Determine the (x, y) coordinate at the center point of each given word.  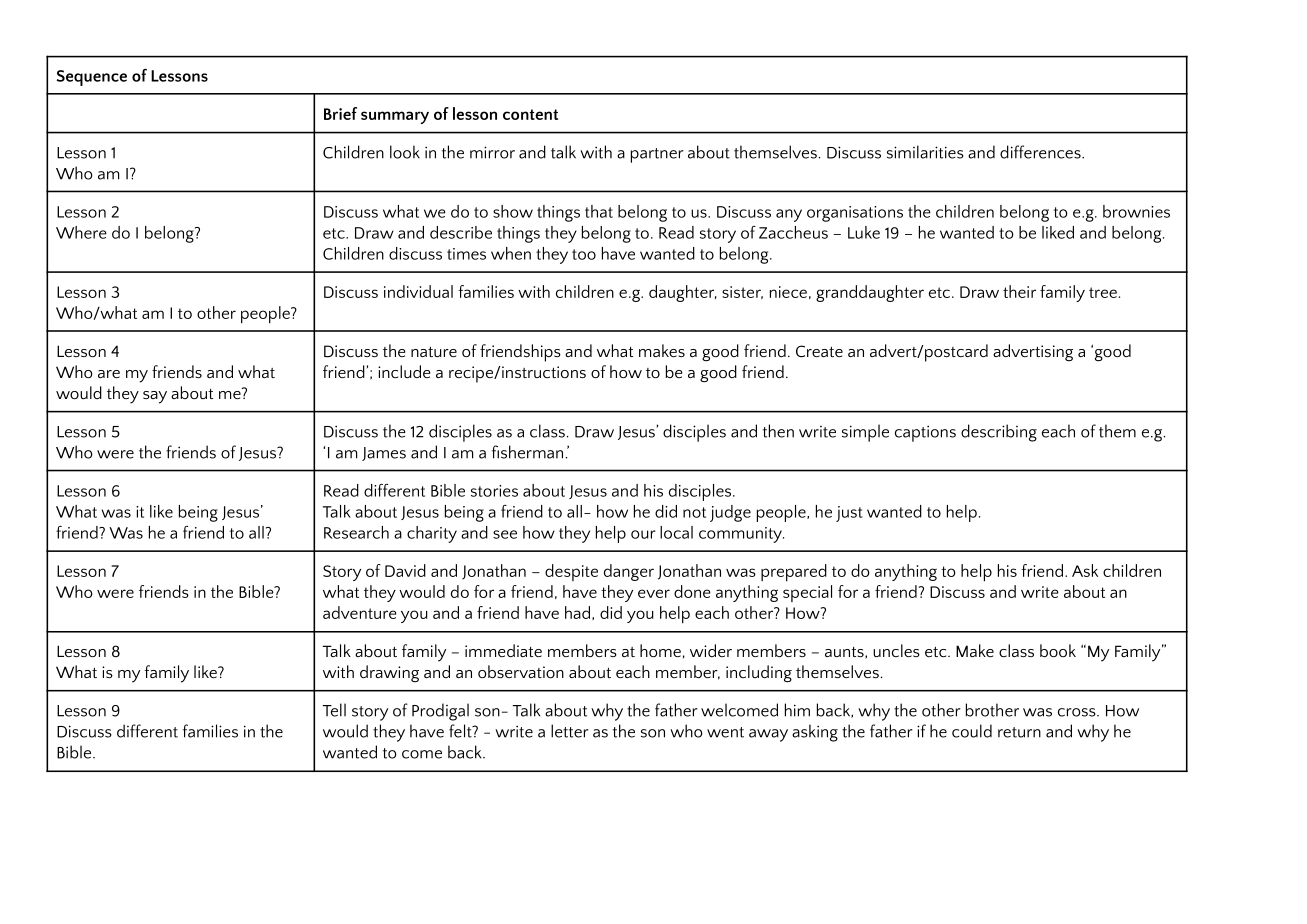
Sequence (92, 78)
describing (999, 433)
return (1019, 732)
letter (570, 731)
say (155, 397)
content (530, 114)
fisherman (527, 452)
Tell (334, 710)
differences (1041, 152)
